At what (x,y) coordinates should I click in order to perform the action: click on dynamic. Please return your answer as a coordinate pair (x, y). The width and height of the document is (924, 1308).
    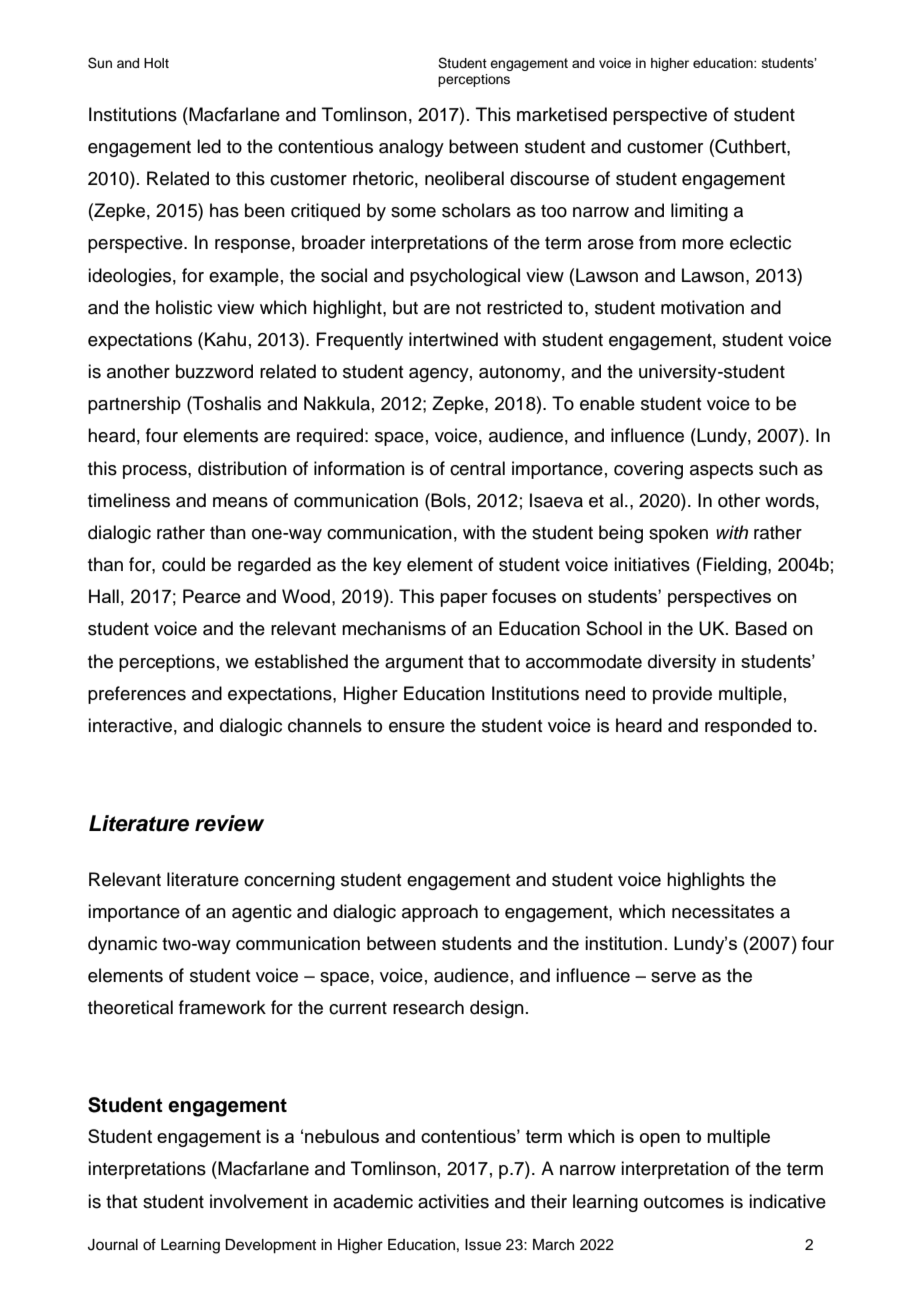
    Looking at the image, I should click on (122, 945).
